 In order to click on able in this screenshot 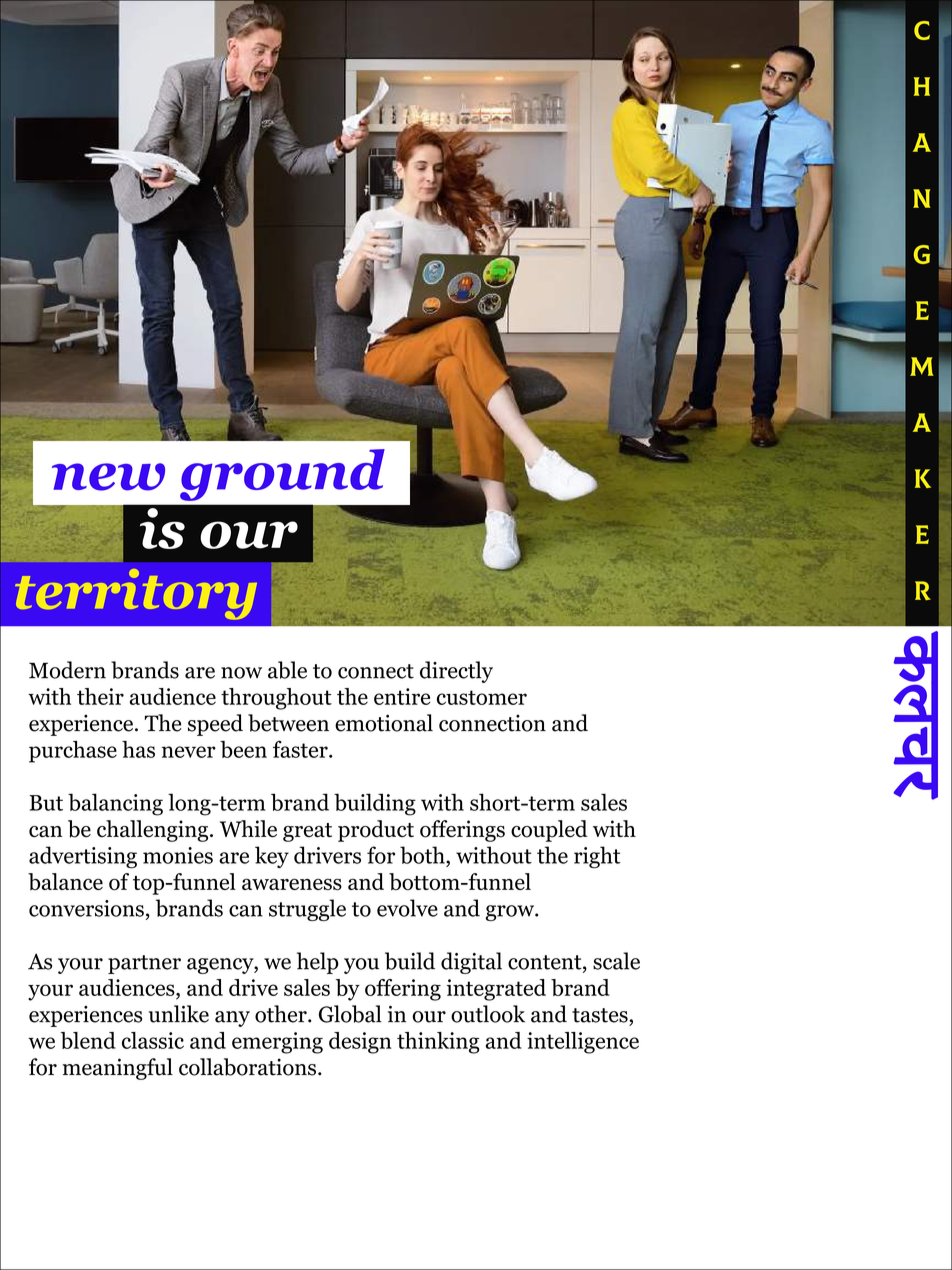, I will do `click(287, 670)`.
